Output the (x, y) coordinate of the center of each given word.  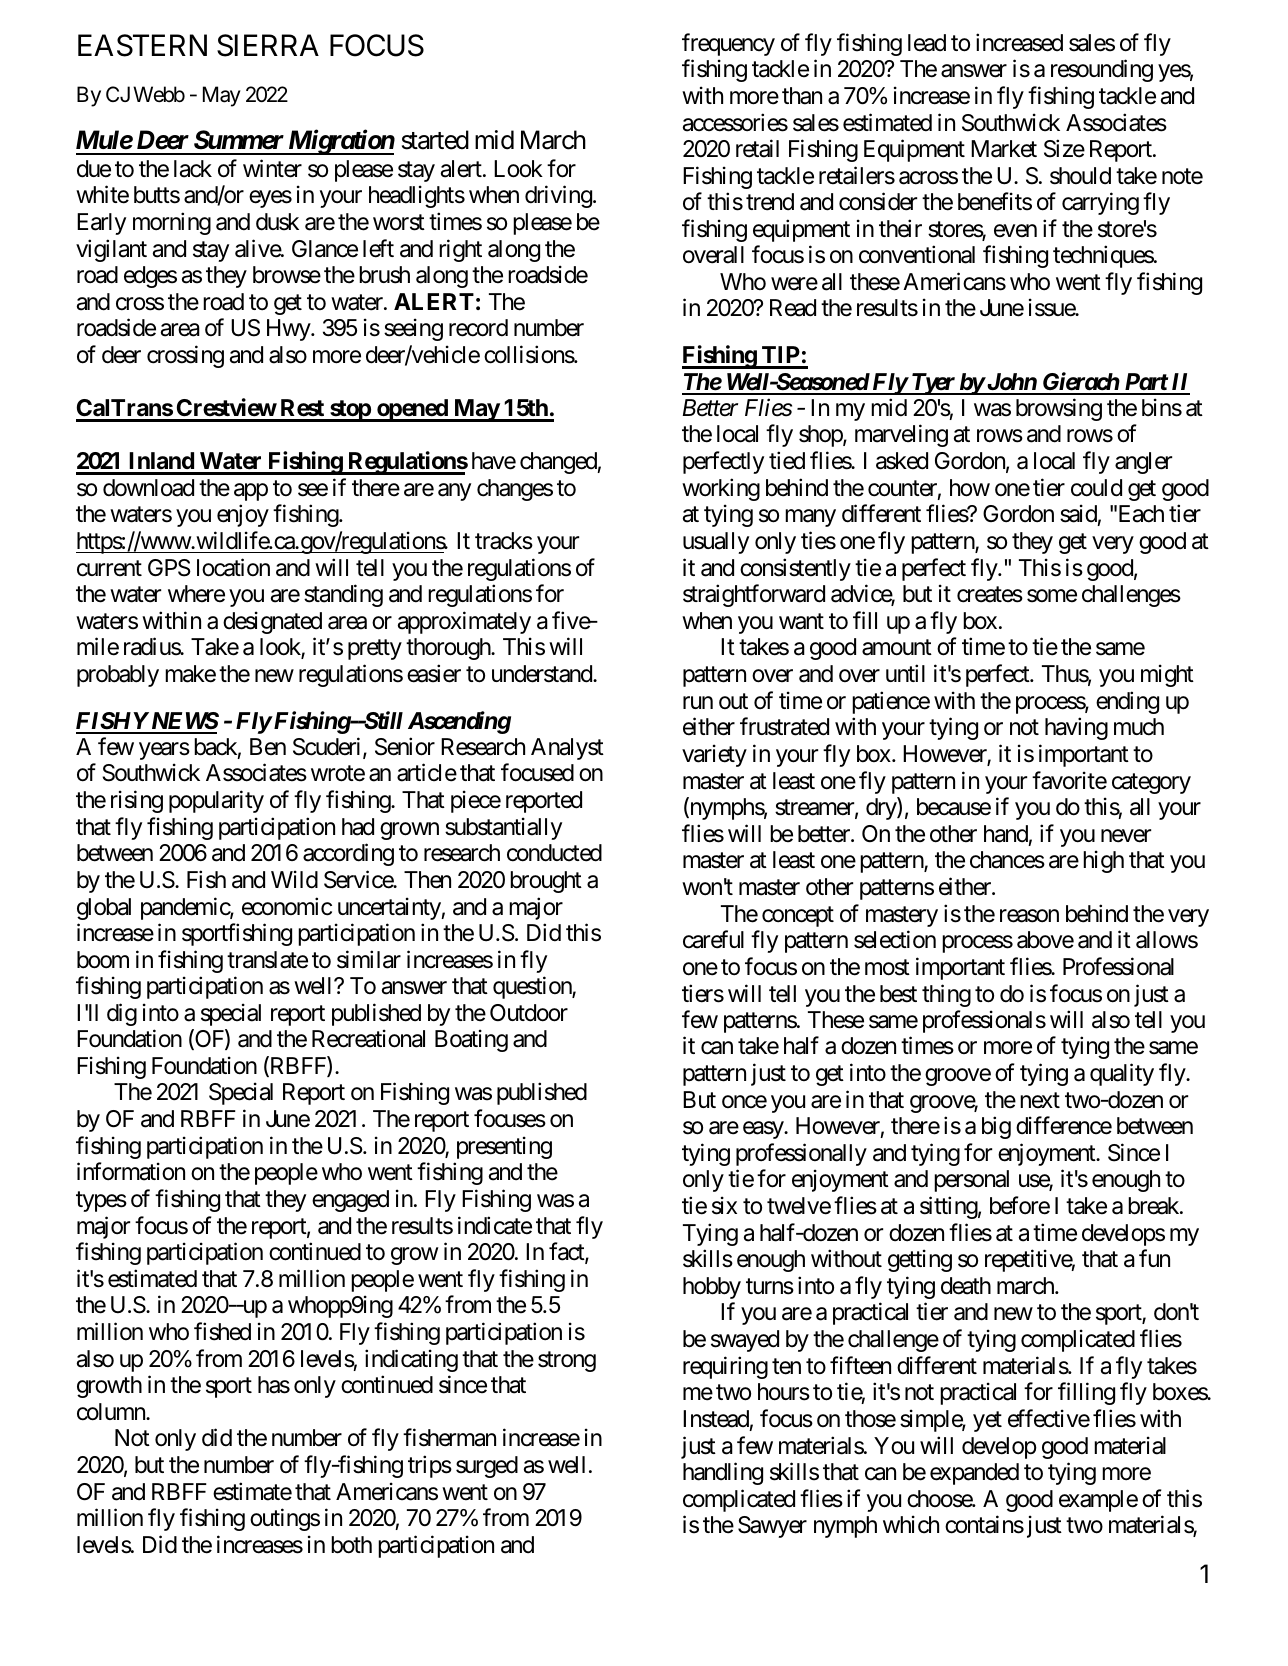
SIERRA (268, 45)
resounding (1102, 70)
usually (716, 543)
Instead (716, 1419)
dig (122, 1014)
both (351, 1545)
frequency (728, 44)
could (1096, 488)
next (1040, 1101)
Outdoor (529, 1013)
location (233, 567)
